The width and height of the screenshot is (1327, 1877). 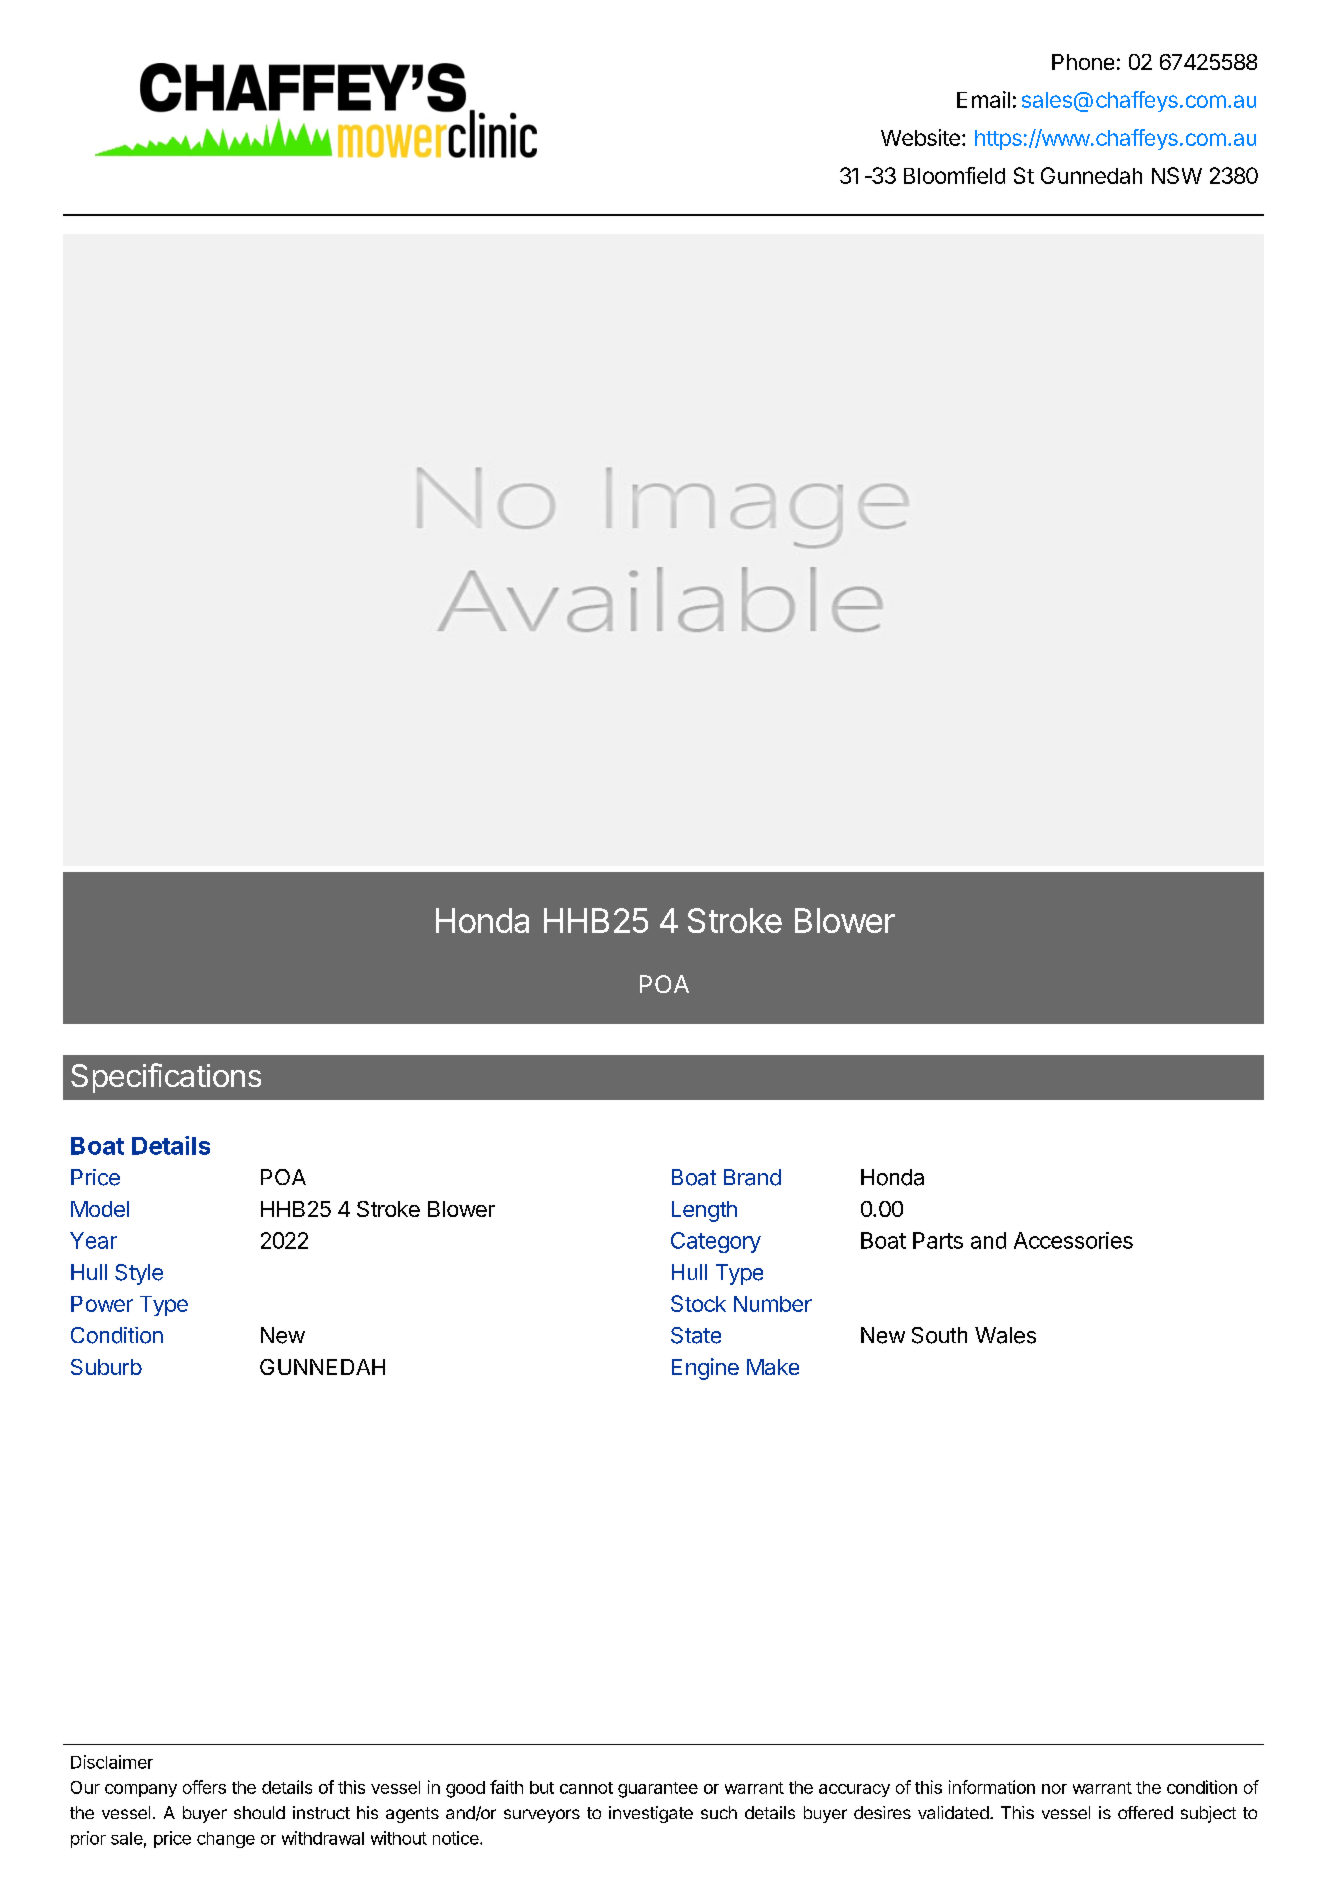 What do you see at coordinates (752, 1177) in the screenshot?
I see `Brand` at bounding box center [752, 1177].
